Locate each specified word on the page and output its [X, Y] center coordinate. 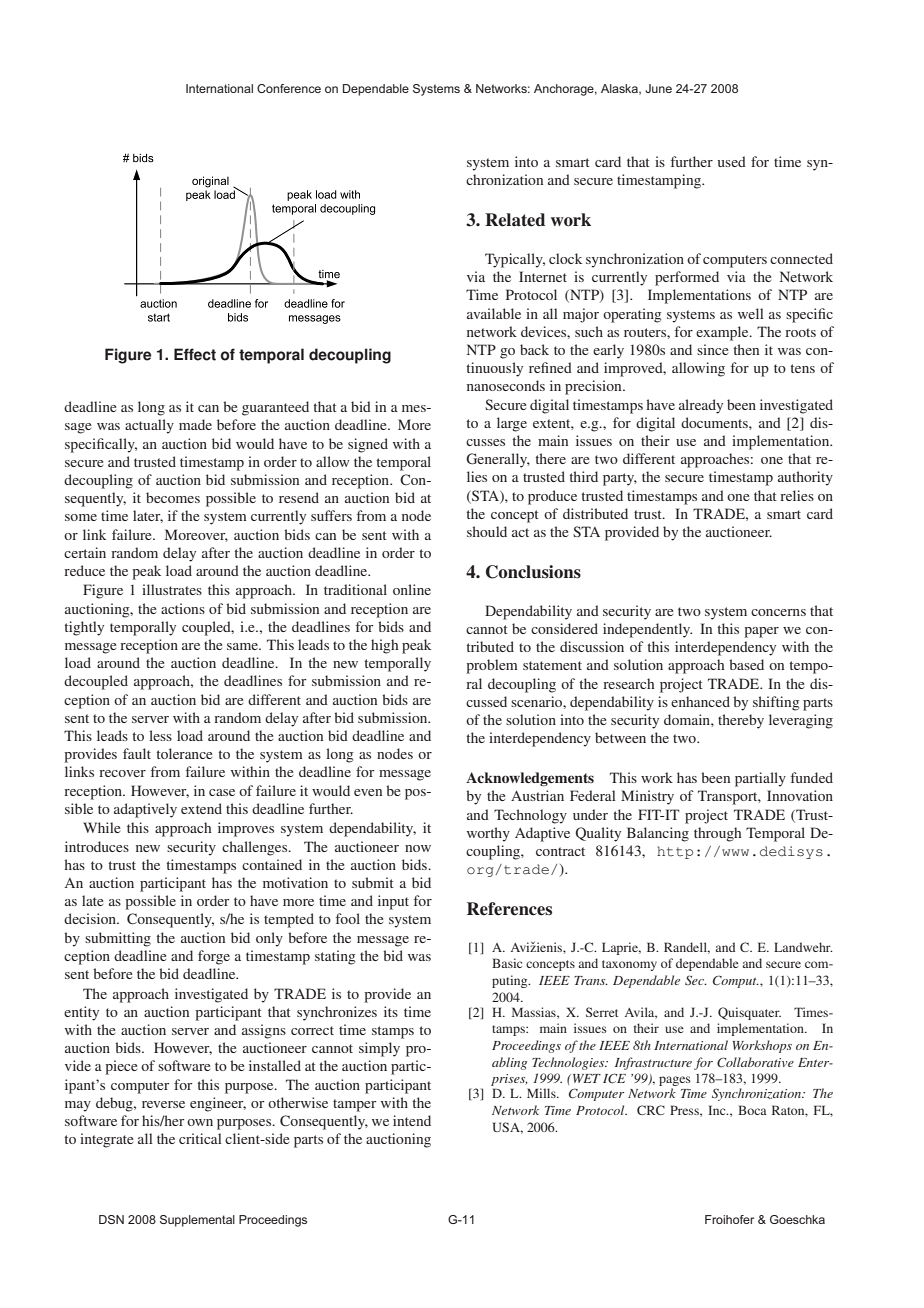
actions [183, 608]
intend [412, 1120]
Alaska [620, 89]
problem [492, 666]
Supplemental [197, 1221]
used [732, 161]
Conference [289, 88]
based [746, 664]
